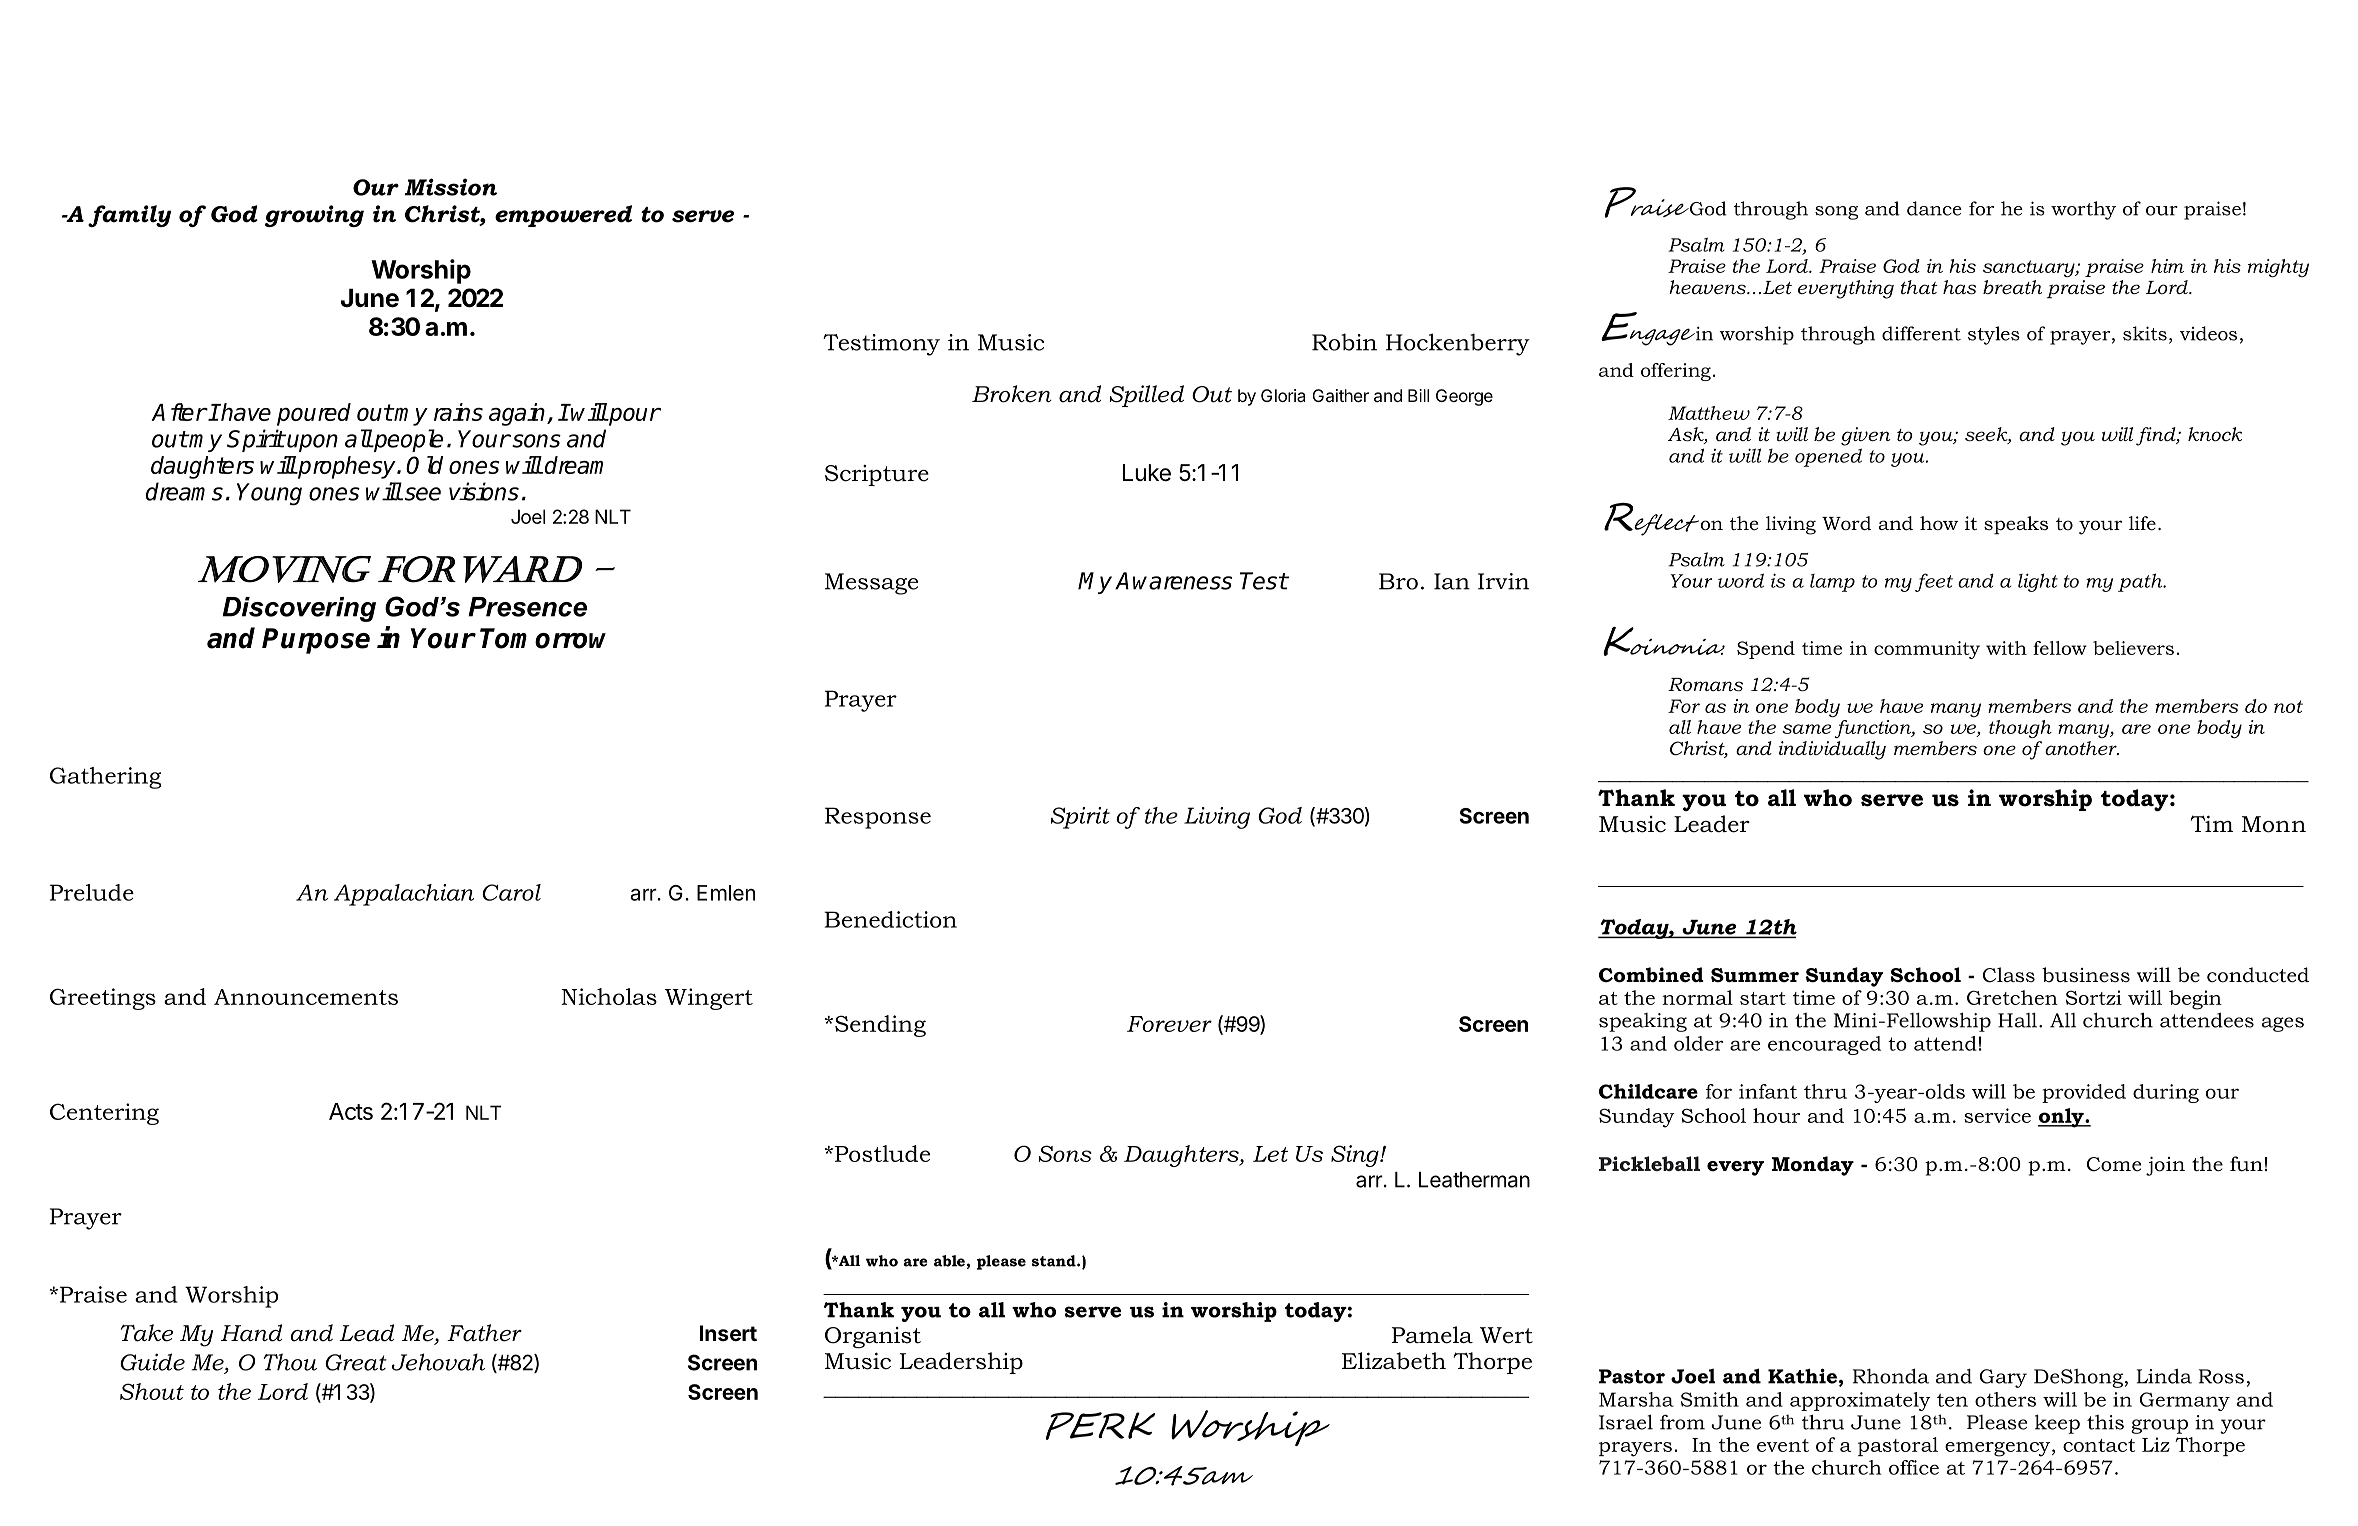  I want to click on Response, so click(878, 818).
